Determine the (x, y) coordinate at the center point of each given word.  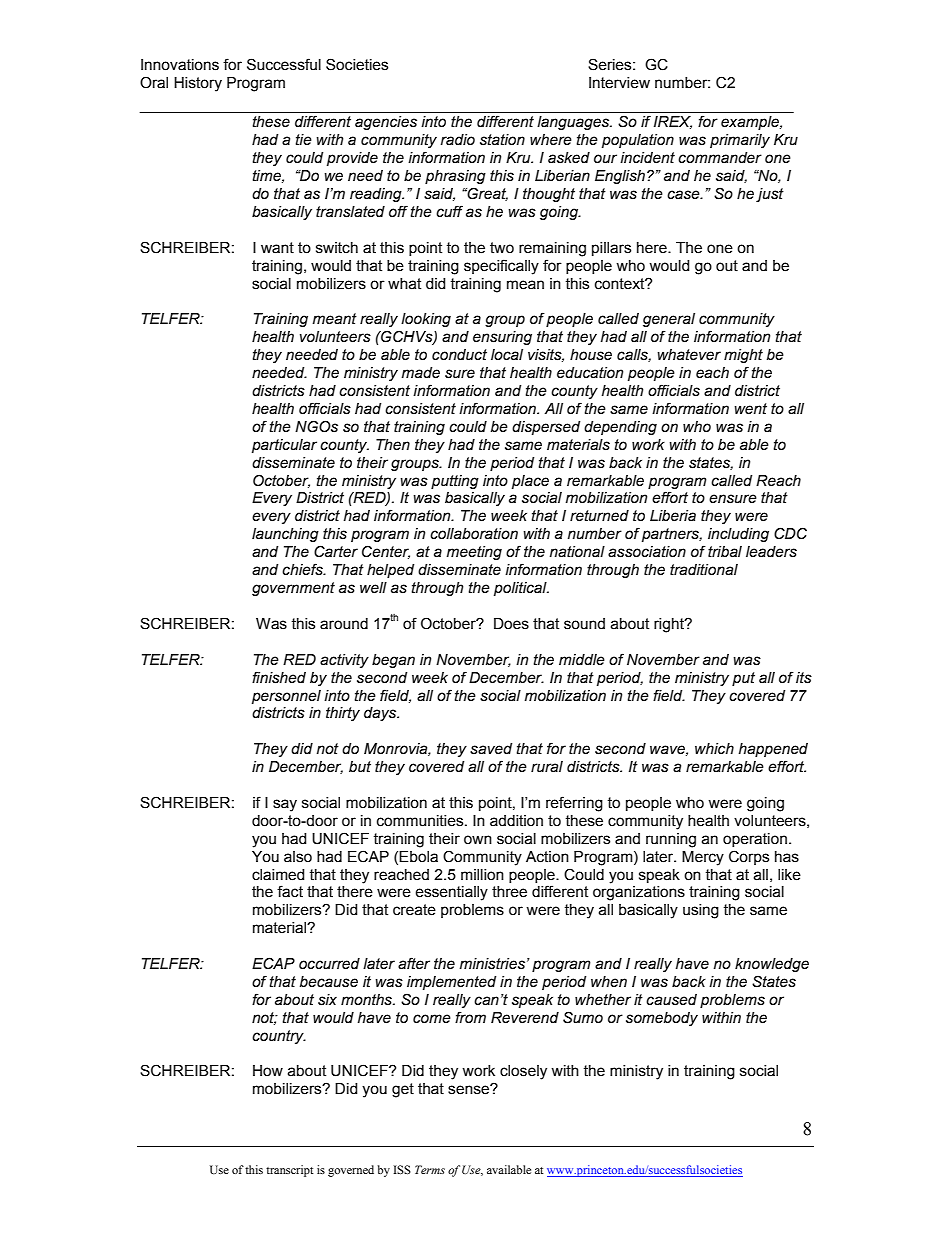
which (714, 748)
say (285, 805)
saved (491, 749)
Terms (430, 1169)
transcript (290, 1171)
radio (458, 140)
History (198, 84)
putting (455, 482)
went (750, 409)
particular (284, 446)
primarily (740, 141)
